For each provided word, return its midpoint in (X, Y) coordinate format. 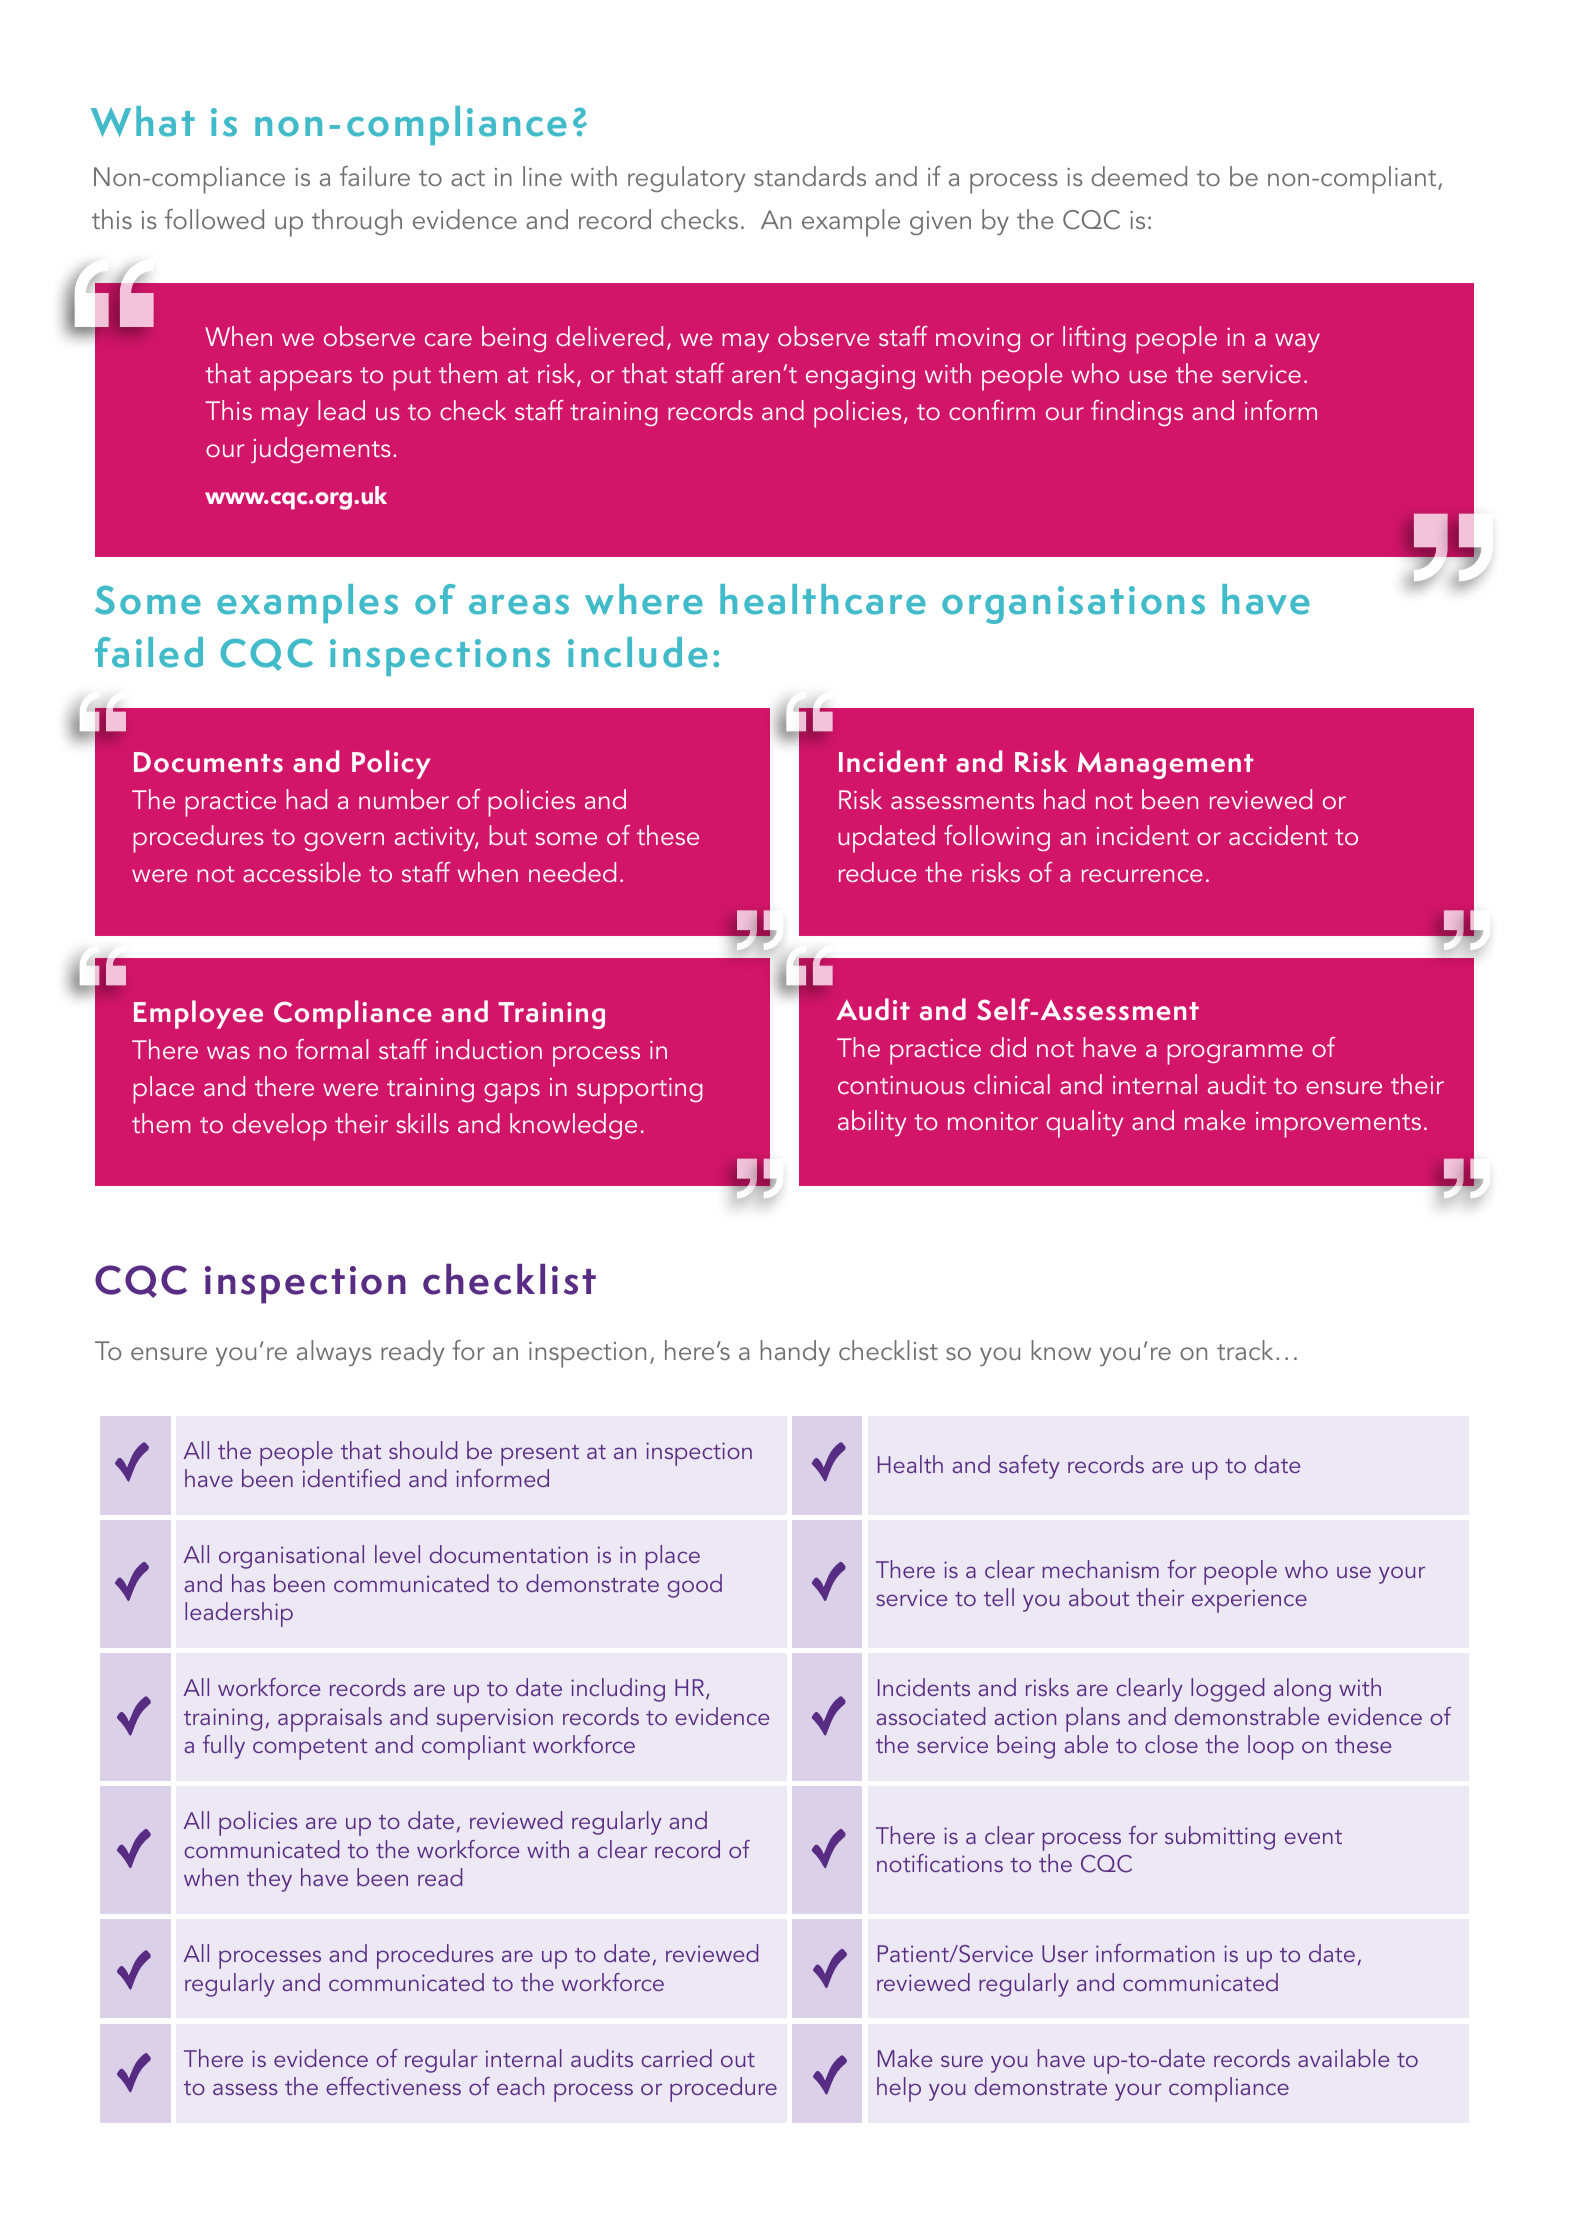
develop (279, 1127)
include (638, 652)
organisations (1073, 605)
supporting (640, 1091)
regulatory (686, 179)
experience (1249, 1601)
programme (1235, 1054)
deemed (1139, 176)
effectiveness (393, 2086)
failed (149, 652)
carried (676, 2058)
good (694, 1586)
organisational (291, 1557)
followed (214, 219)
